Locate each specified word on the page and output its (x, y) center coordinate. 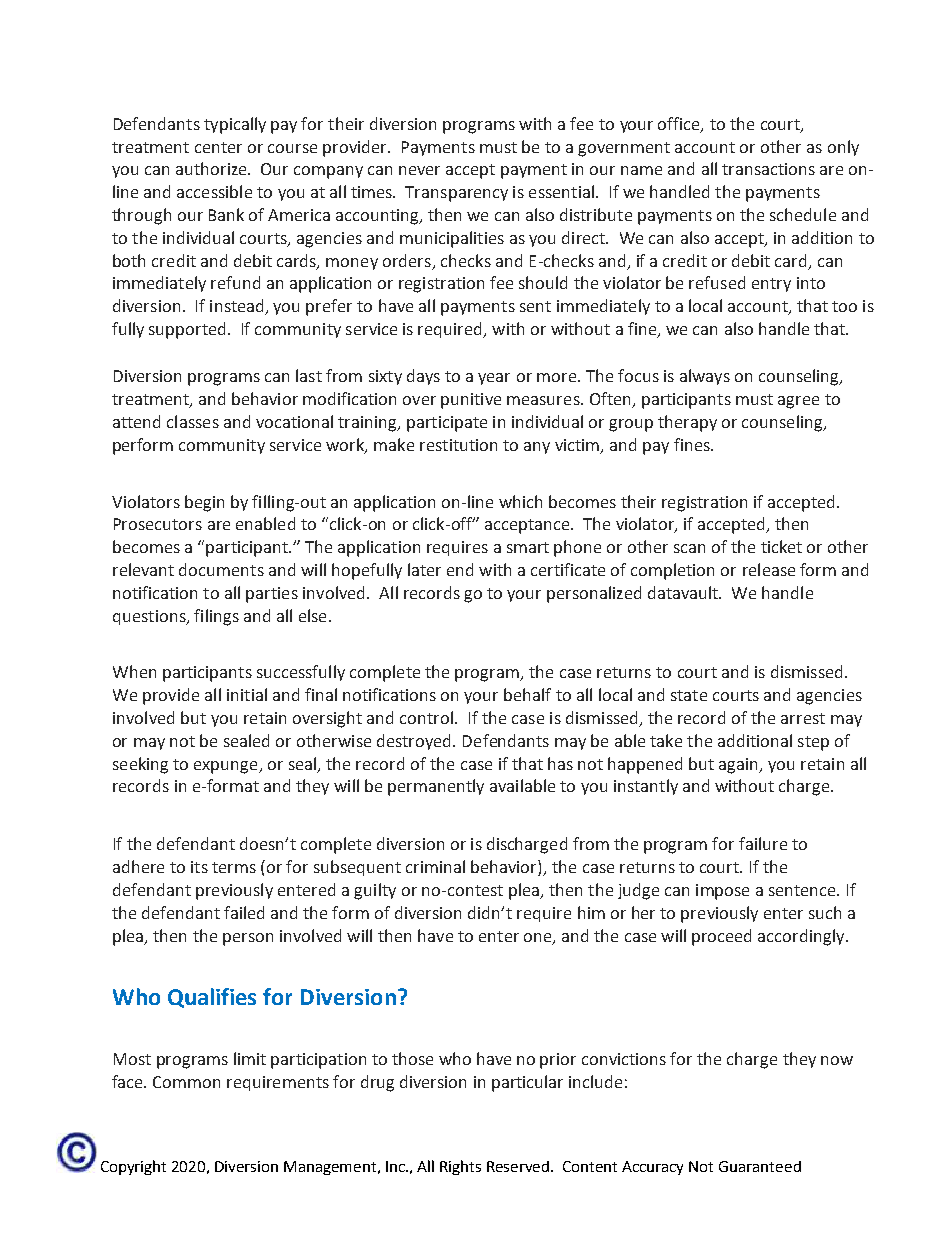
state (689, 695)
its (199, 867)
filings (216, 617)
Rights (460, 1167)
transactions (768, 169)
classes (193, 421)
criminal (435, 866)
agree (798, 402)
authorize (212, 168)
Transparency (456, 194)
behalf (527, 694)
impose (722, 892)
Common (186, 1082)
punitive (471, 401)
